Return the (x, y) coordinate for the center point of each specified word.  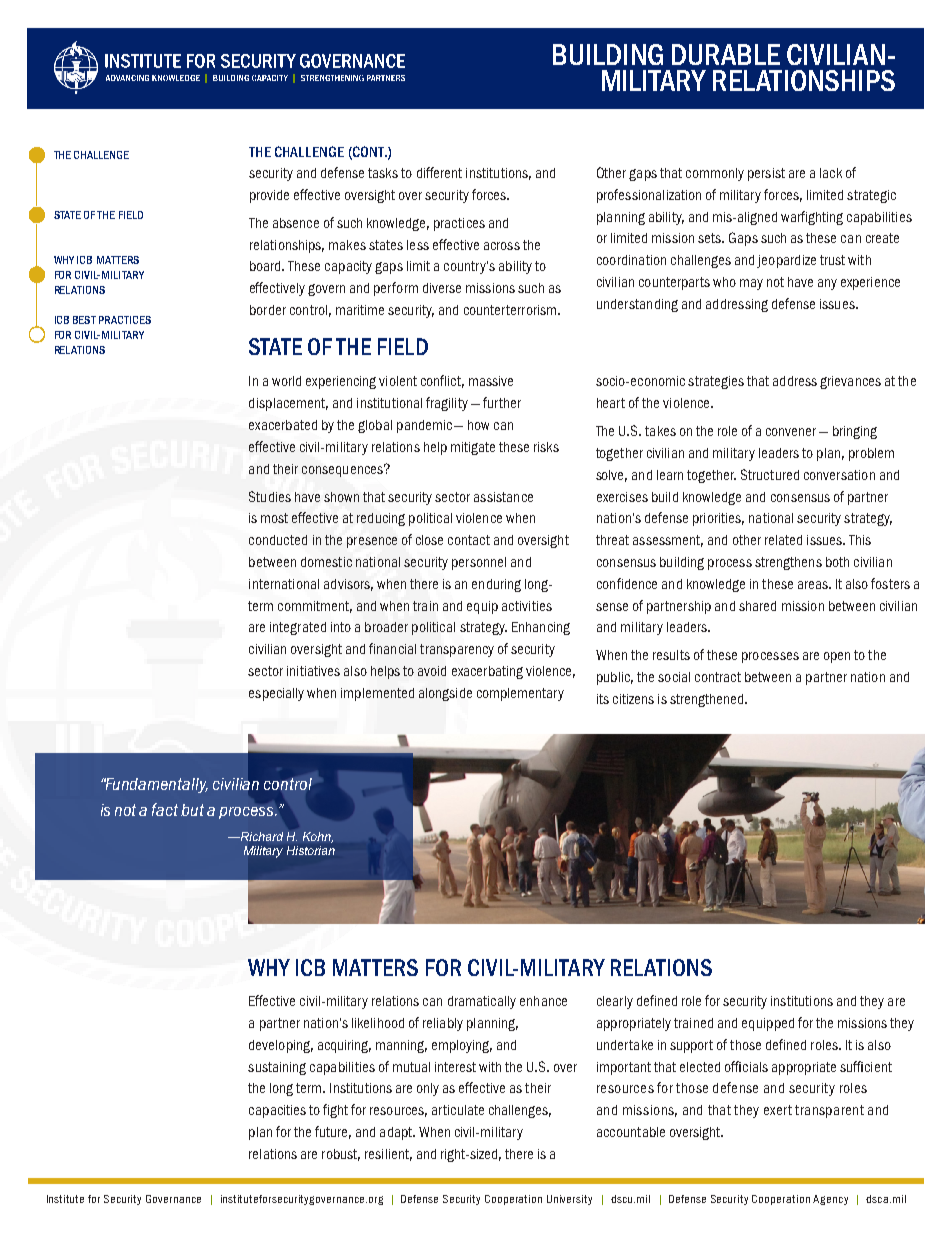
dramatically (482, 1002)
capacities (277, 1111)
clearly (615, 1002)
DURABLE (726, 54)
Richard (260, 836)
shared (757, 606)
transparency (457, 650)
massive (491, 381)
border (268, 310)
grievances (850, 382)
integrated (298, 628)
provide (269, 196)
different (439, 172)
